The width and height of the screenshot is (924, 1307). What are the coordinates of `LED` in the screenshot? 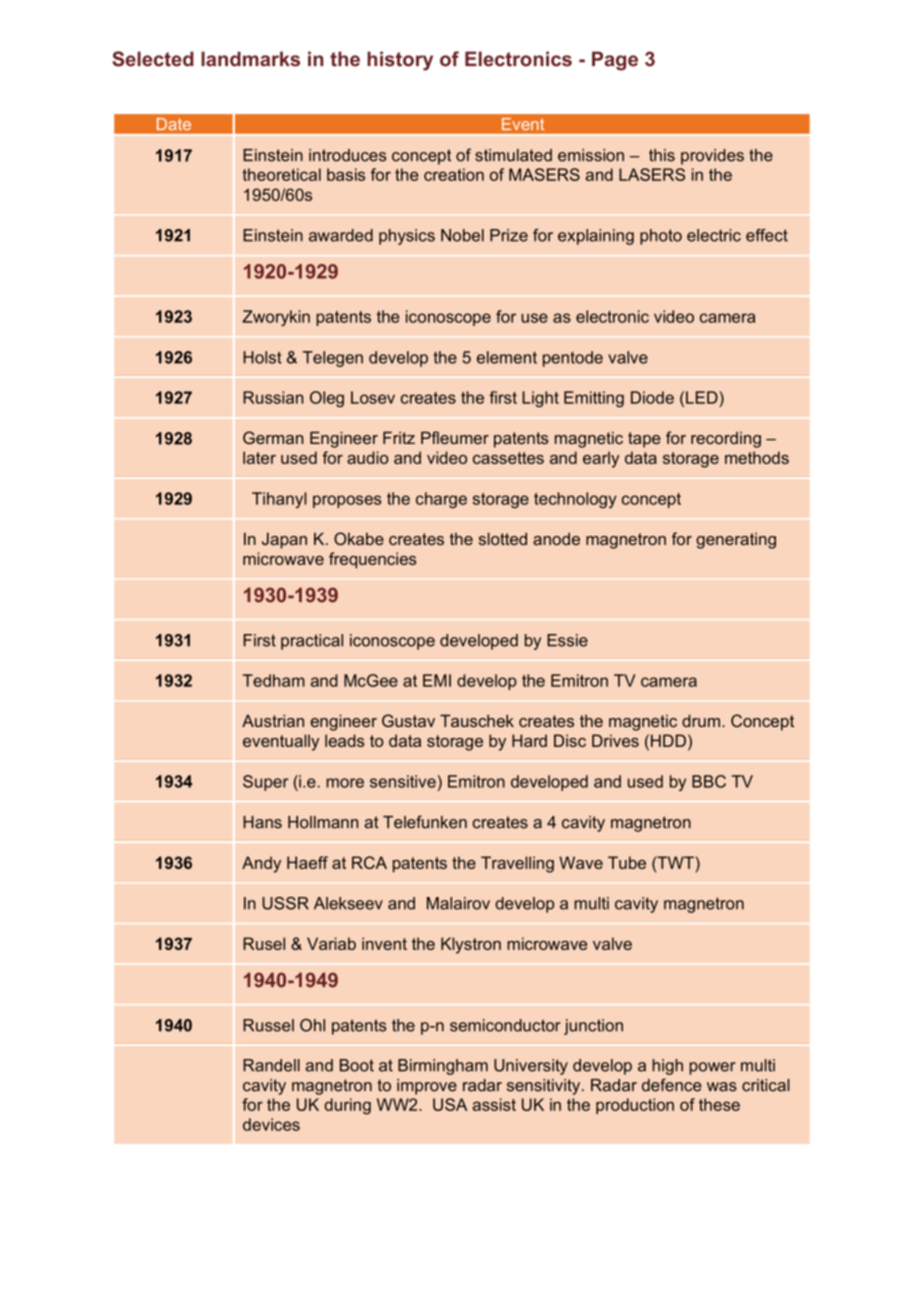 It's located at (703, 397).
